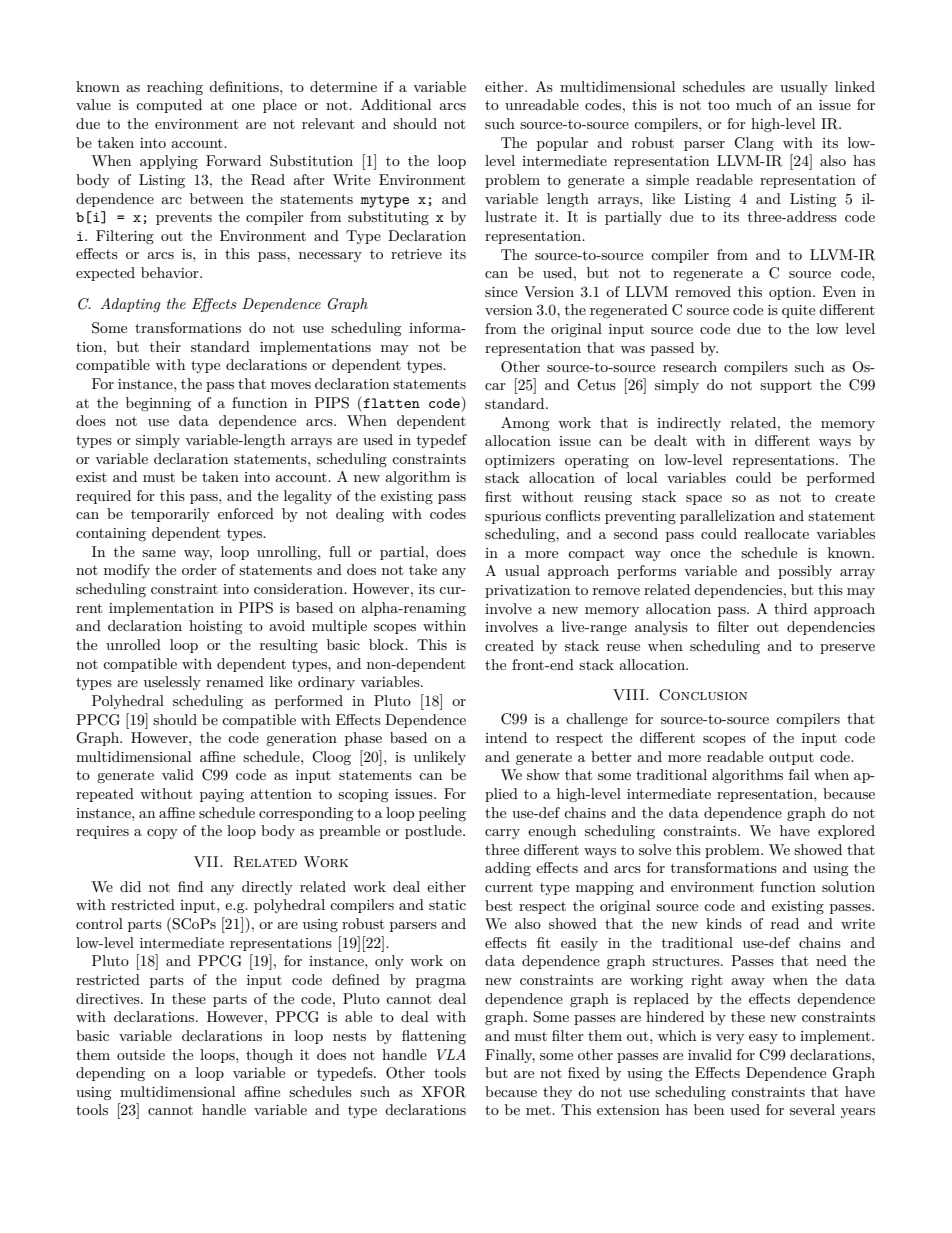 This screenshot has width=952, height=1233. I want to click on much, so click(754, 104).
